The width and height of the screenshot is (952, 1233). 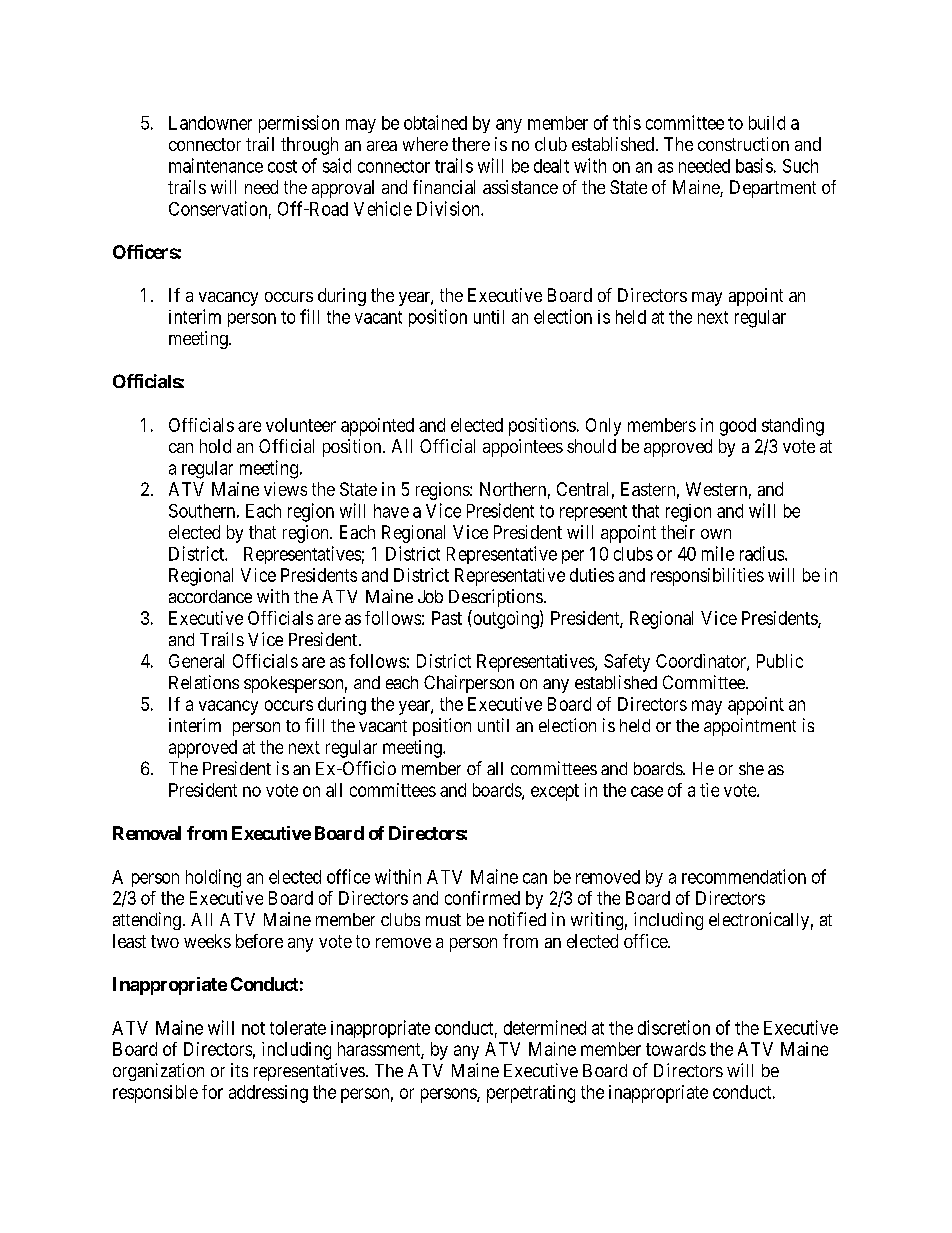 What do you see at coordinates (743, 144) in the screenshot?
I see `construction` at bounding box center [743, 144].
